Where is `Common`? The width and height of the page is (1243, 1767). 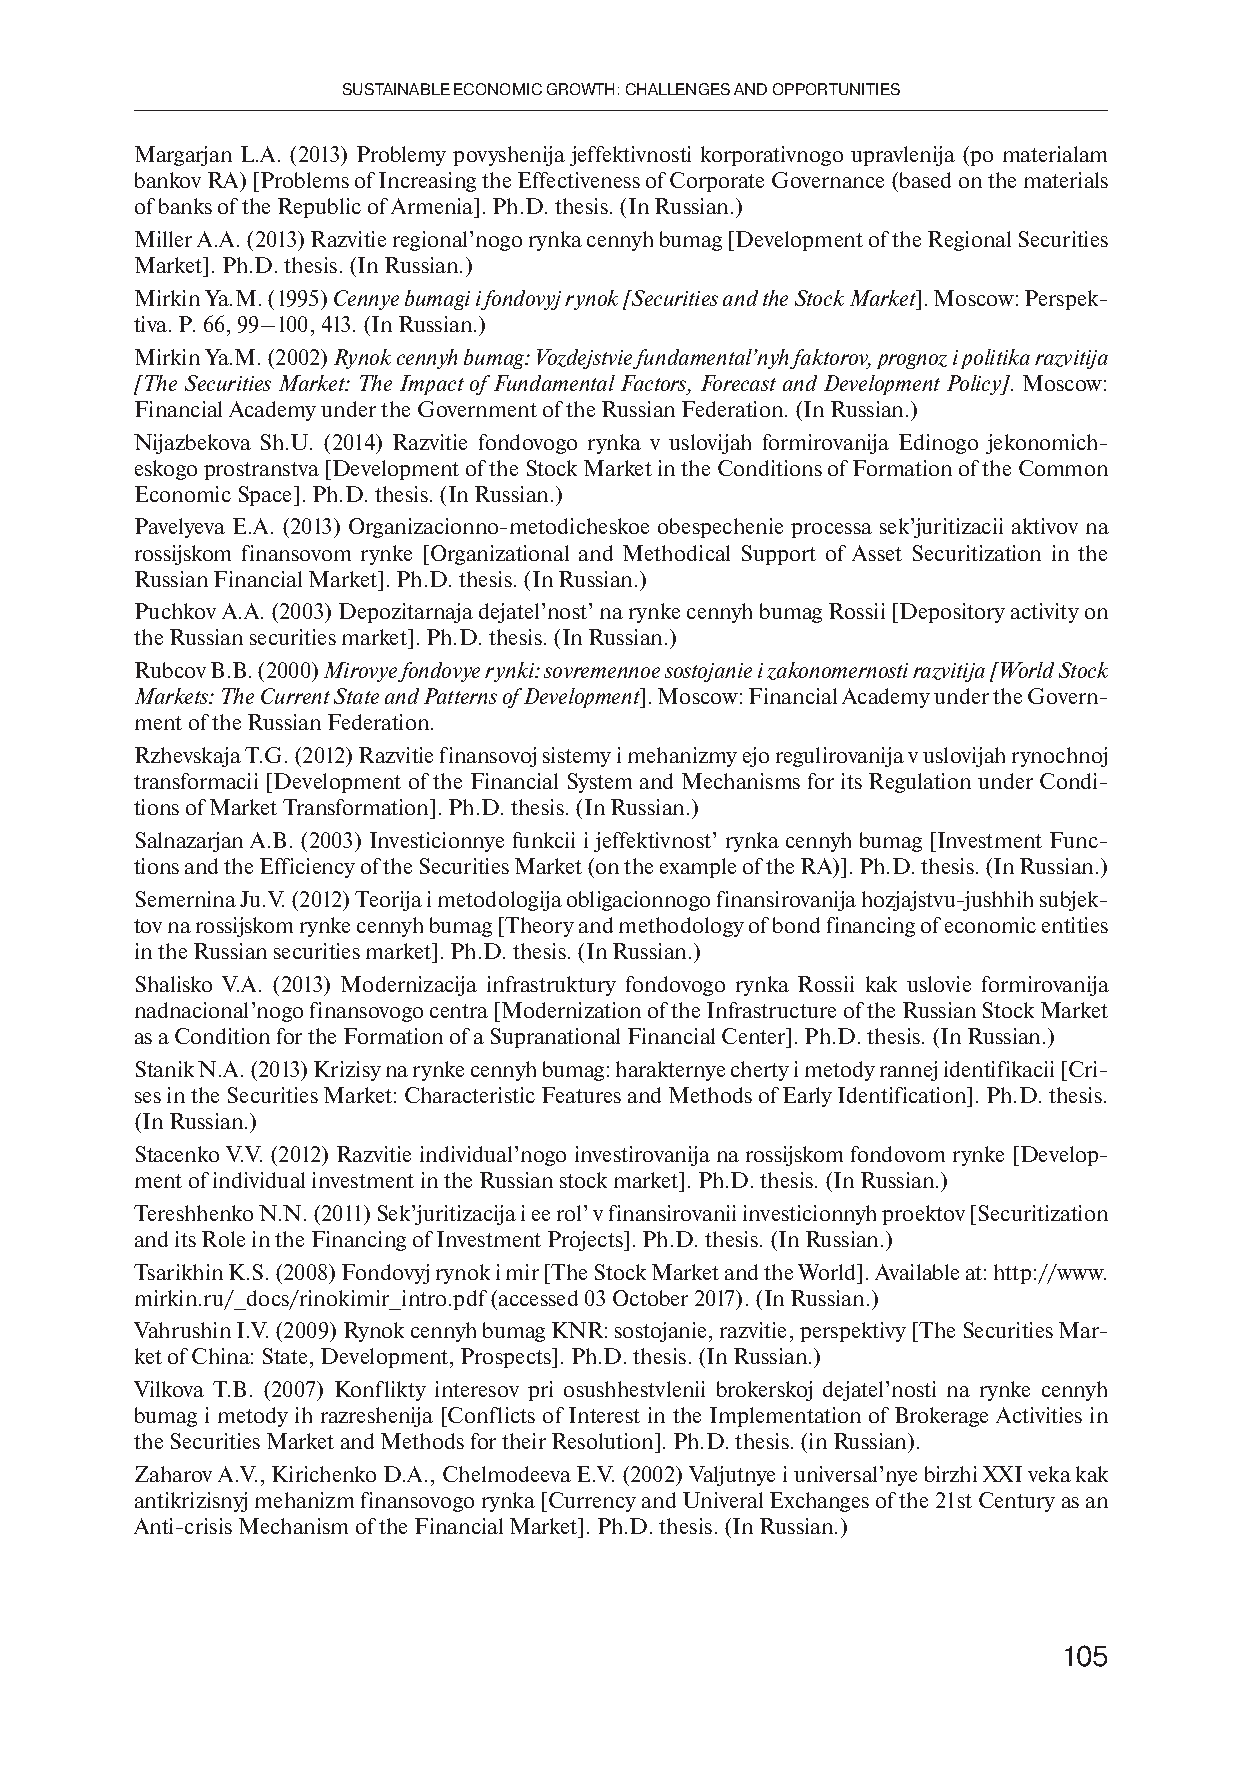
Common is located at coordinates (1063, 468).
